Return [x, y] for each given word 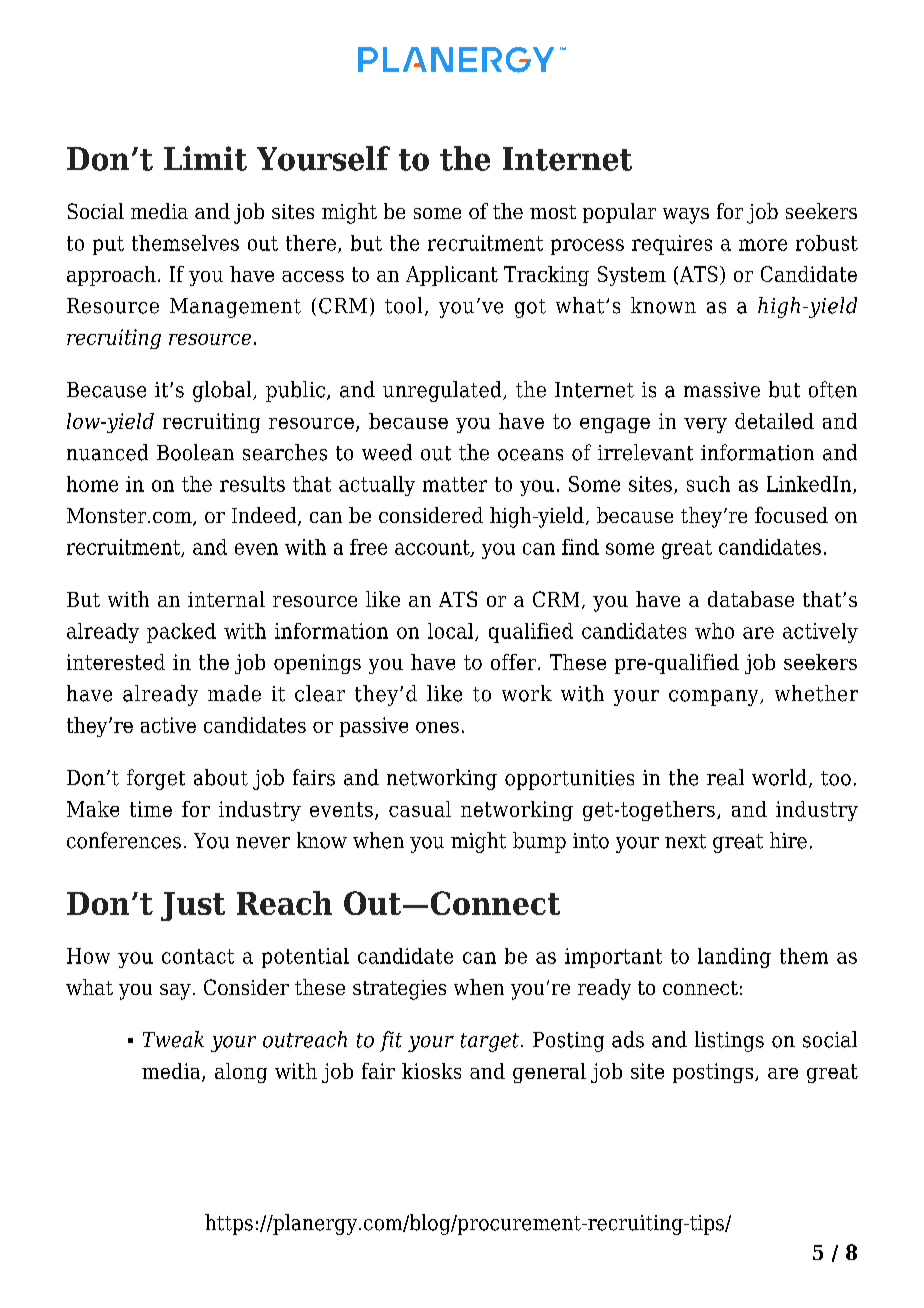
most [553, 212]
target [491, 1042]
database [751, 599]
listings [729, 1041]
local [452, 632]
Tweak [173, 1039]
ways [686, 216]
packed [181, 633]
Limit [205, 158]
